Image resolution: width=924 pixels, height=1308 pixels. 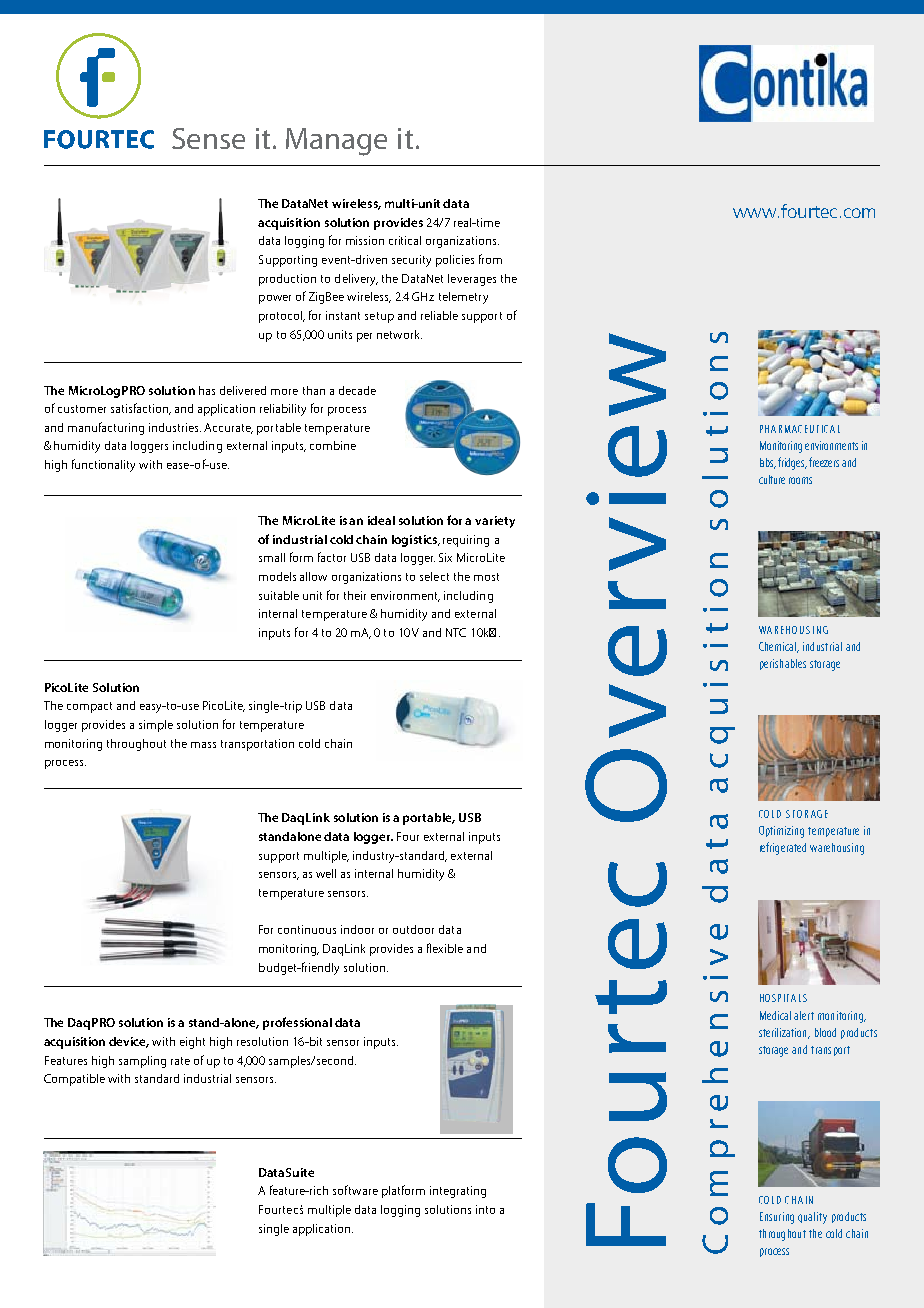 What do you see at coordinates (203, 745) in the screenshot?
I see `mass` at bounding box center [203, 745].
